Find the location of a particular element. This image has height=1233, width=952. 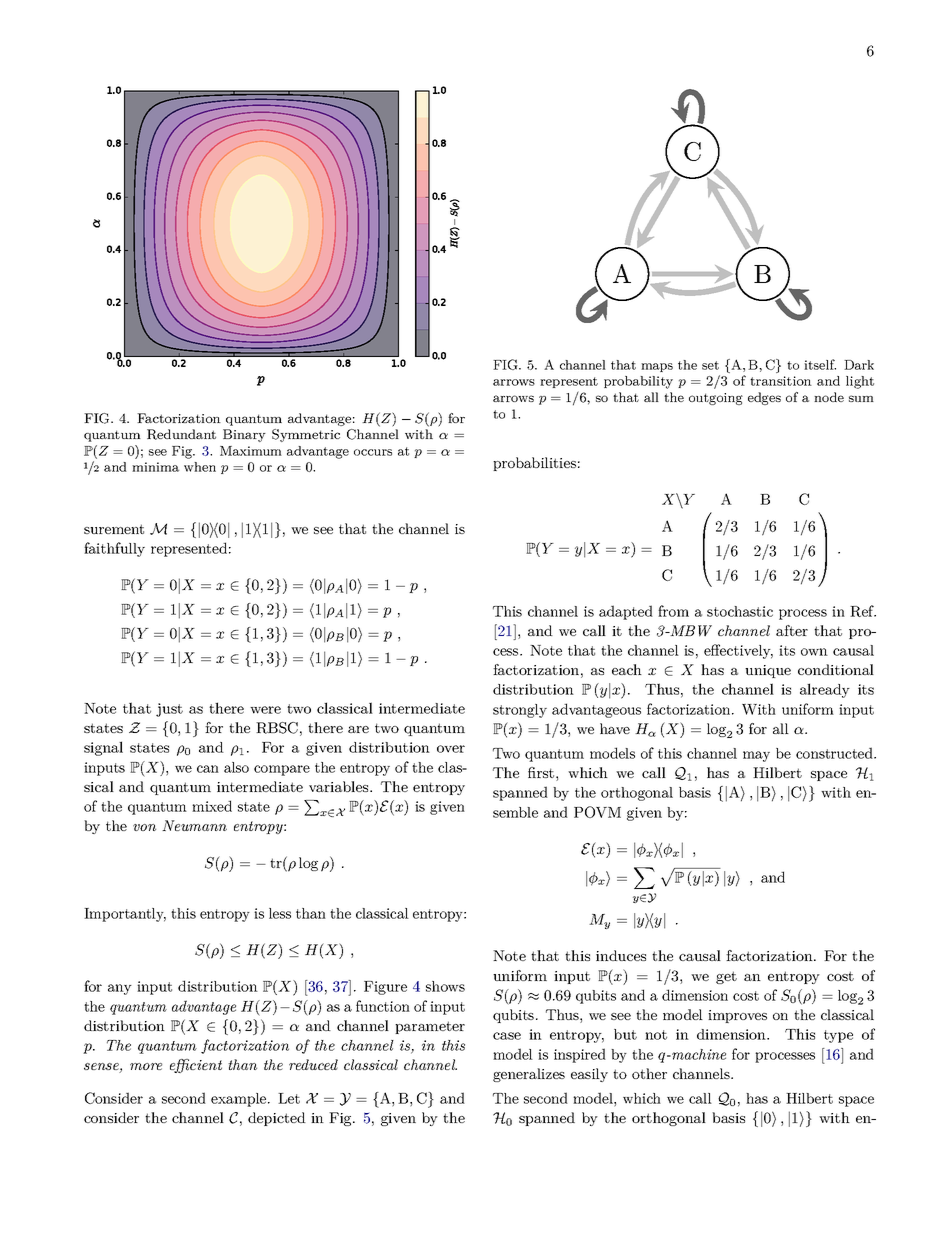

Redundant is located at coordinates (181, 434).
